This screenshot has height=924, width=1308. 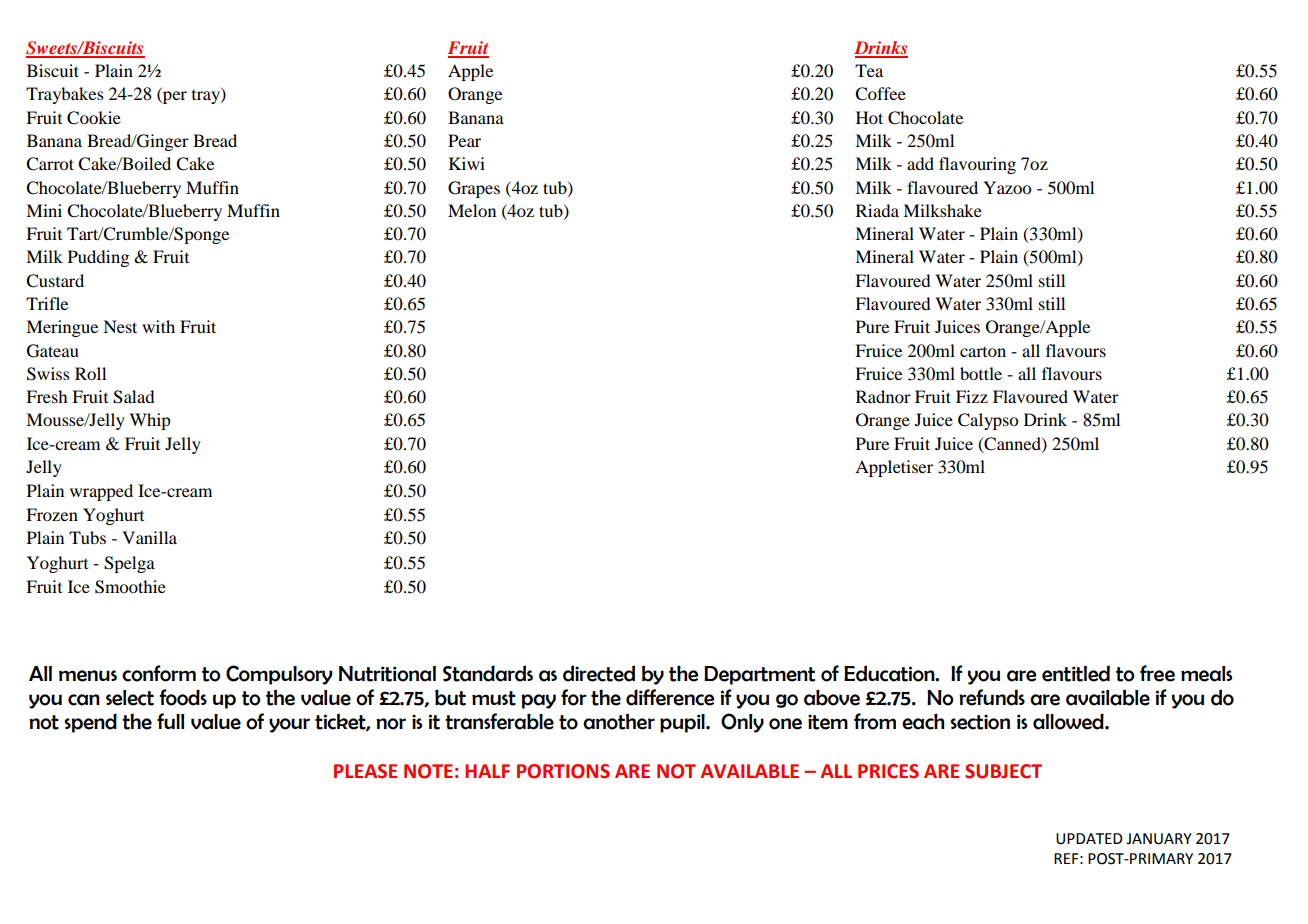 What do you see at coordinates (101, 492) in the screenshot?
I see `wrapped` at bounding box center [101, 492].
